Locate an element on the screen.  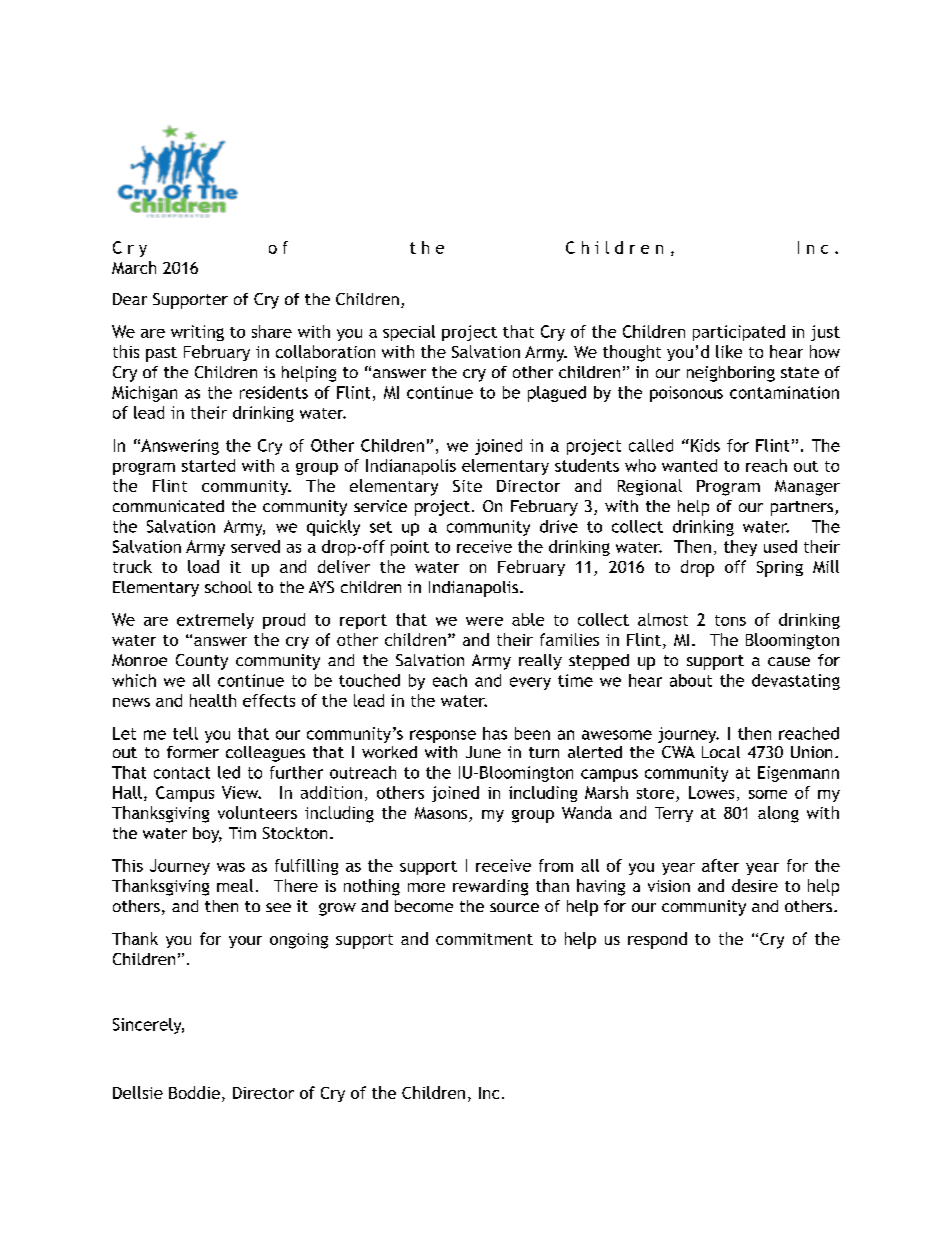
participated is located at coordinates (739, 333).
